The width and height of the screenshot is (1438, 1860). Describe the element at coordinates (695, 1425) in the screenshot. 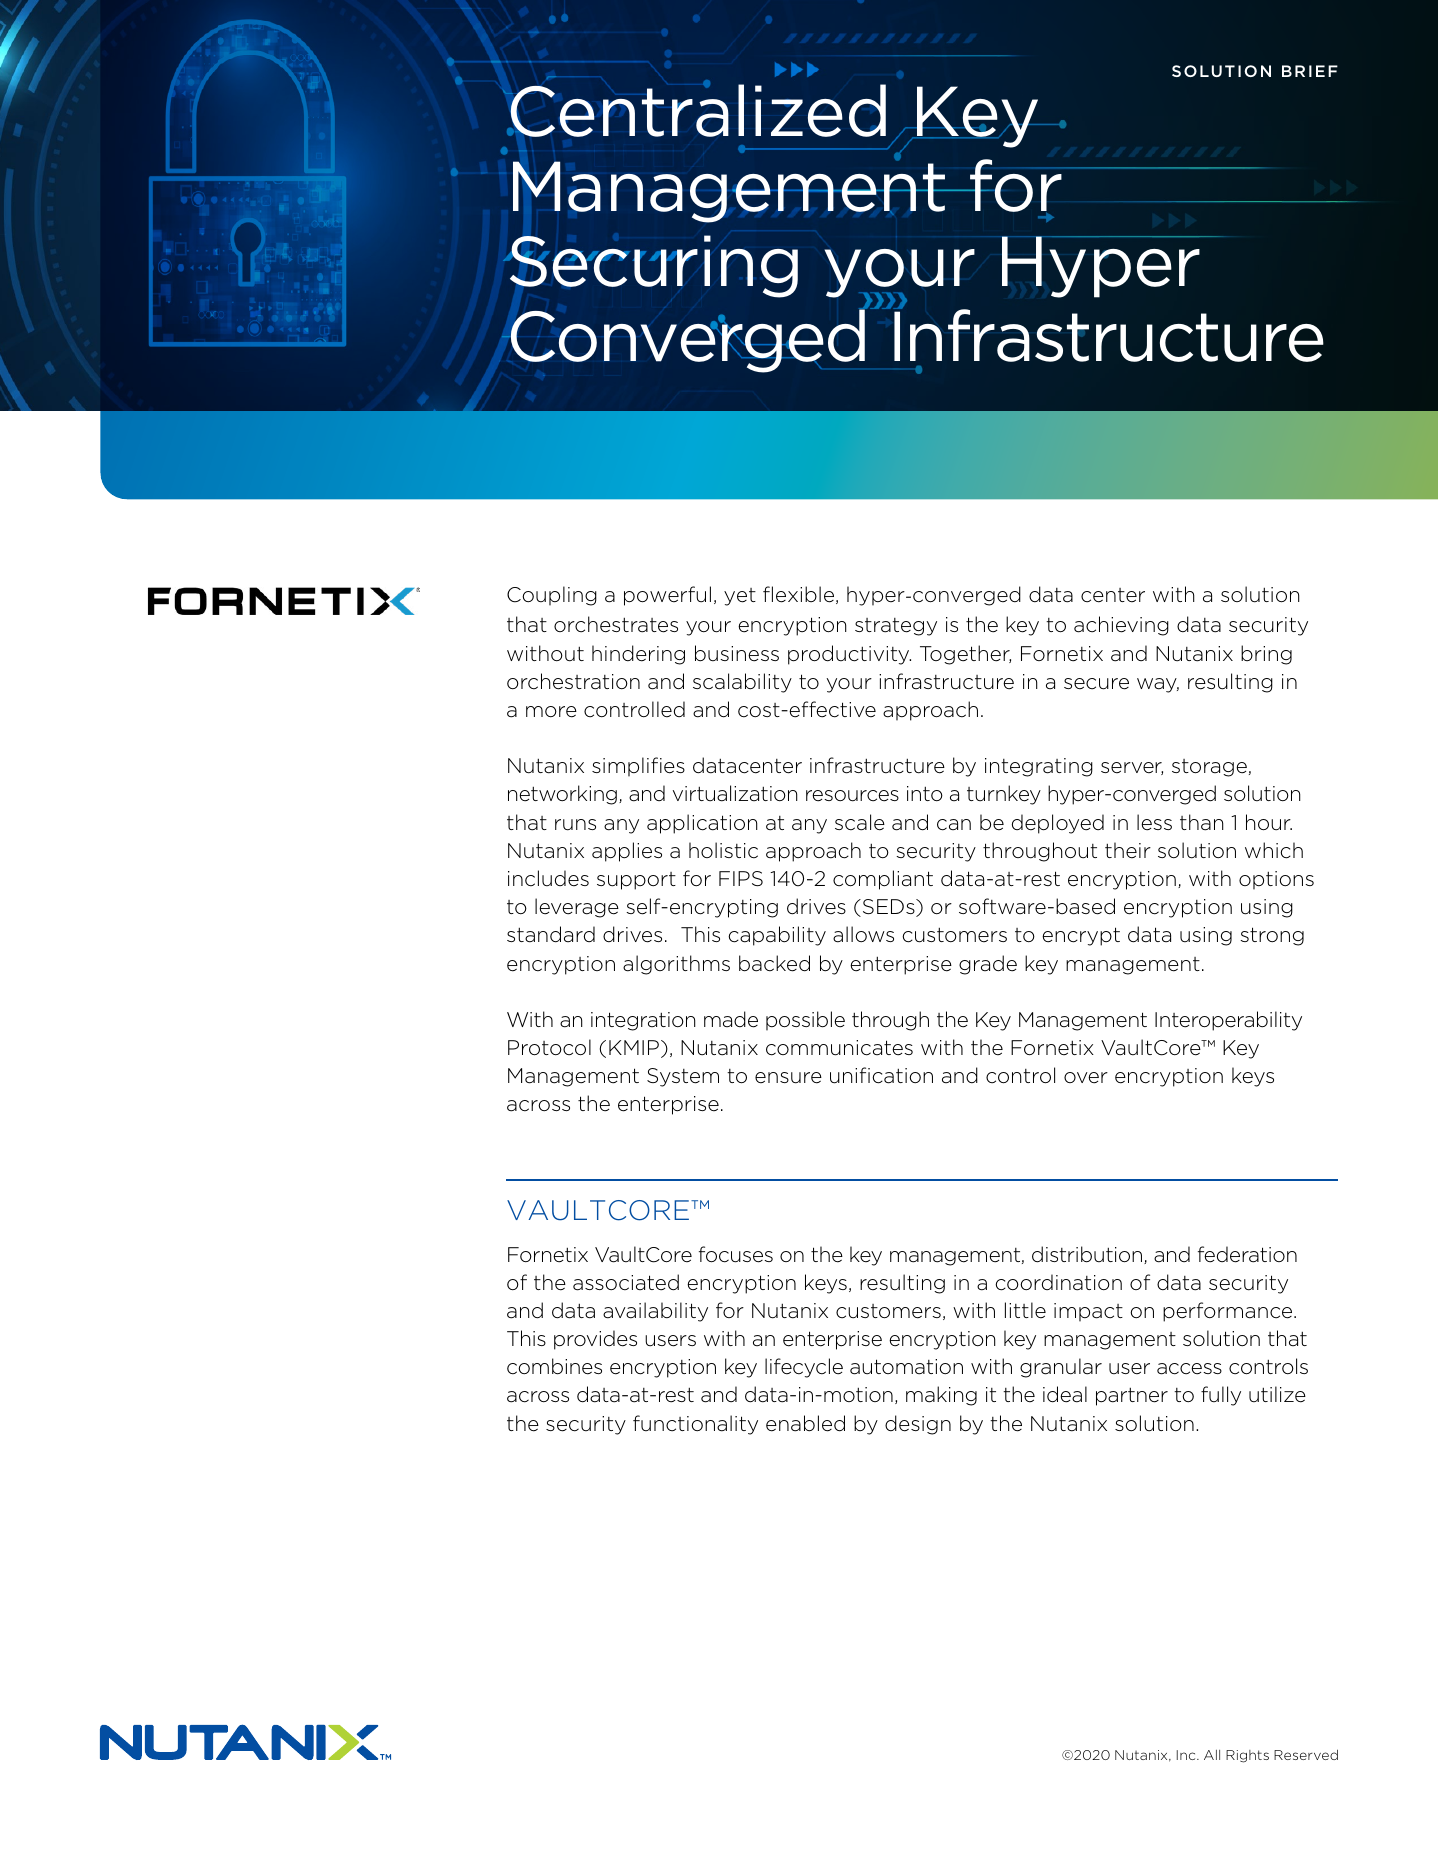

I see `functionality` at that location.
